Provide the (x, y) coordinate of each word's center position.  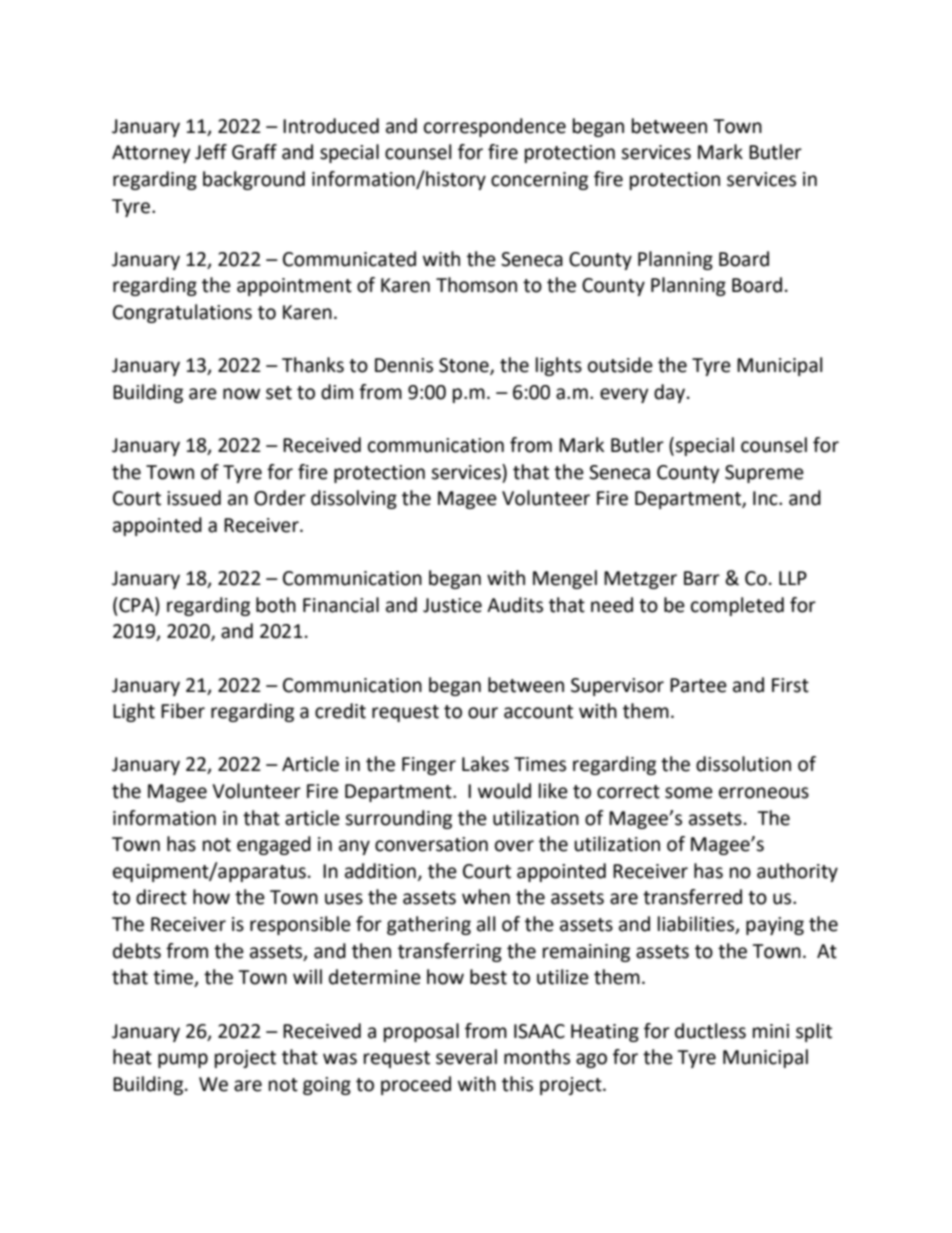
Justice (452, 605)
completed (737, 606)
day (671, 393)
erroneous (764, 793)
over (514, 846)
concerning (539, 181)
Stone (465, 366)
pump (183, 1060)
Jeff (211, 152)
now (241, 394)
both (276, 605)
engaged (274, 845)
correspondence (495, 127)
